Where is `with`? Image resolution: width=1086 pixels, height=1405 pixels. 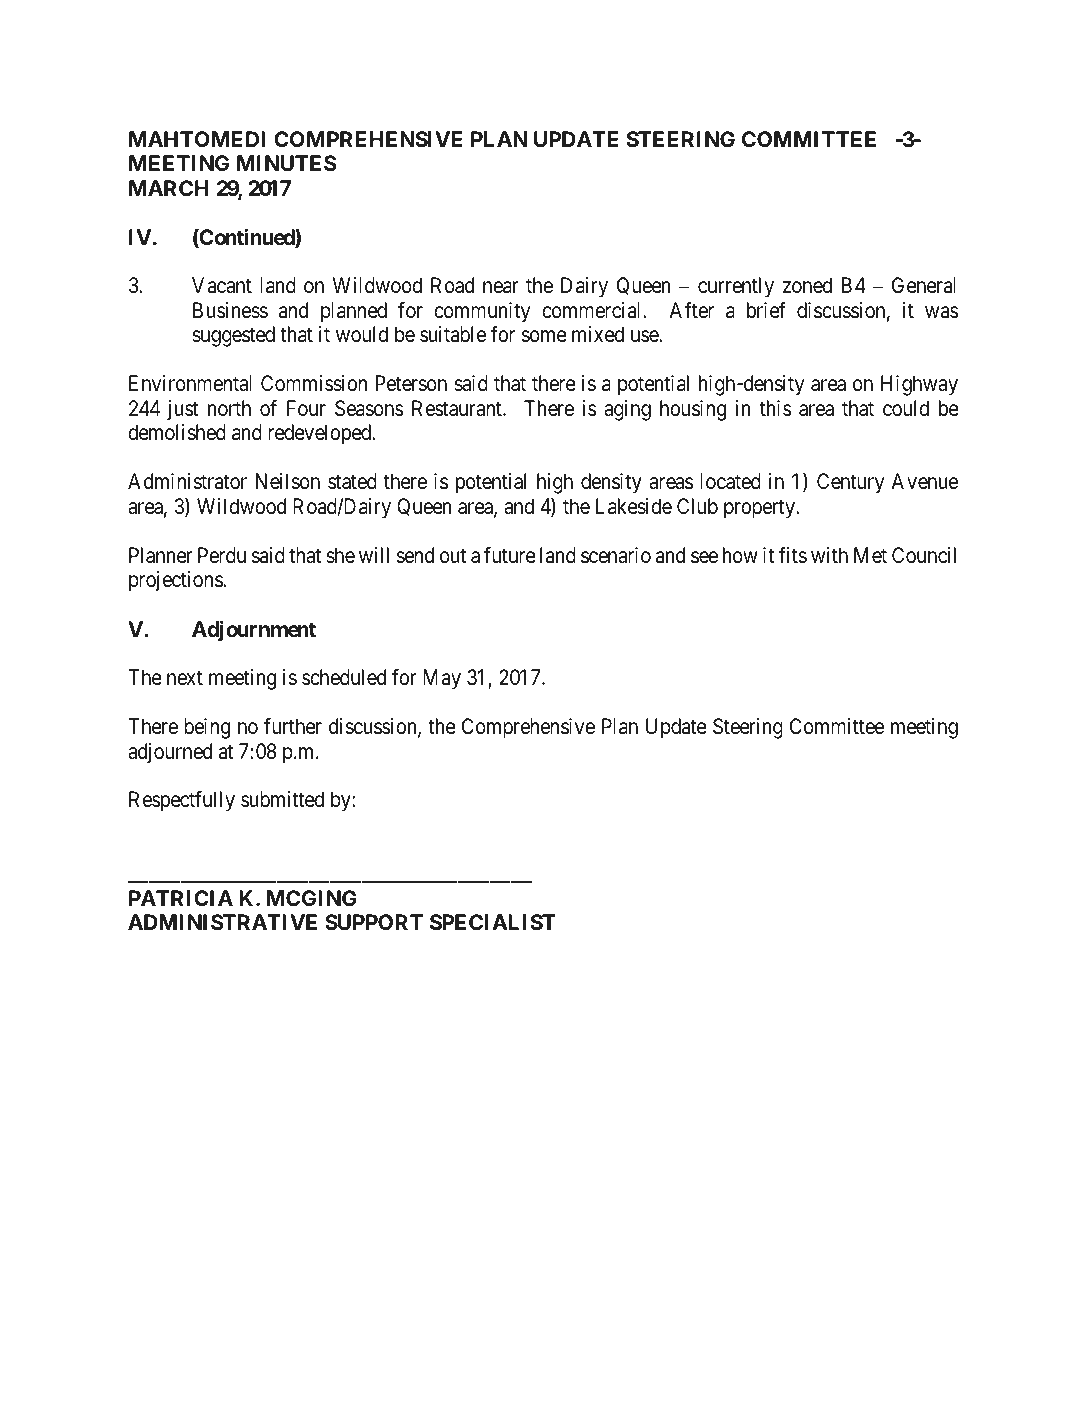 with is located at coordinates (829, 555).
